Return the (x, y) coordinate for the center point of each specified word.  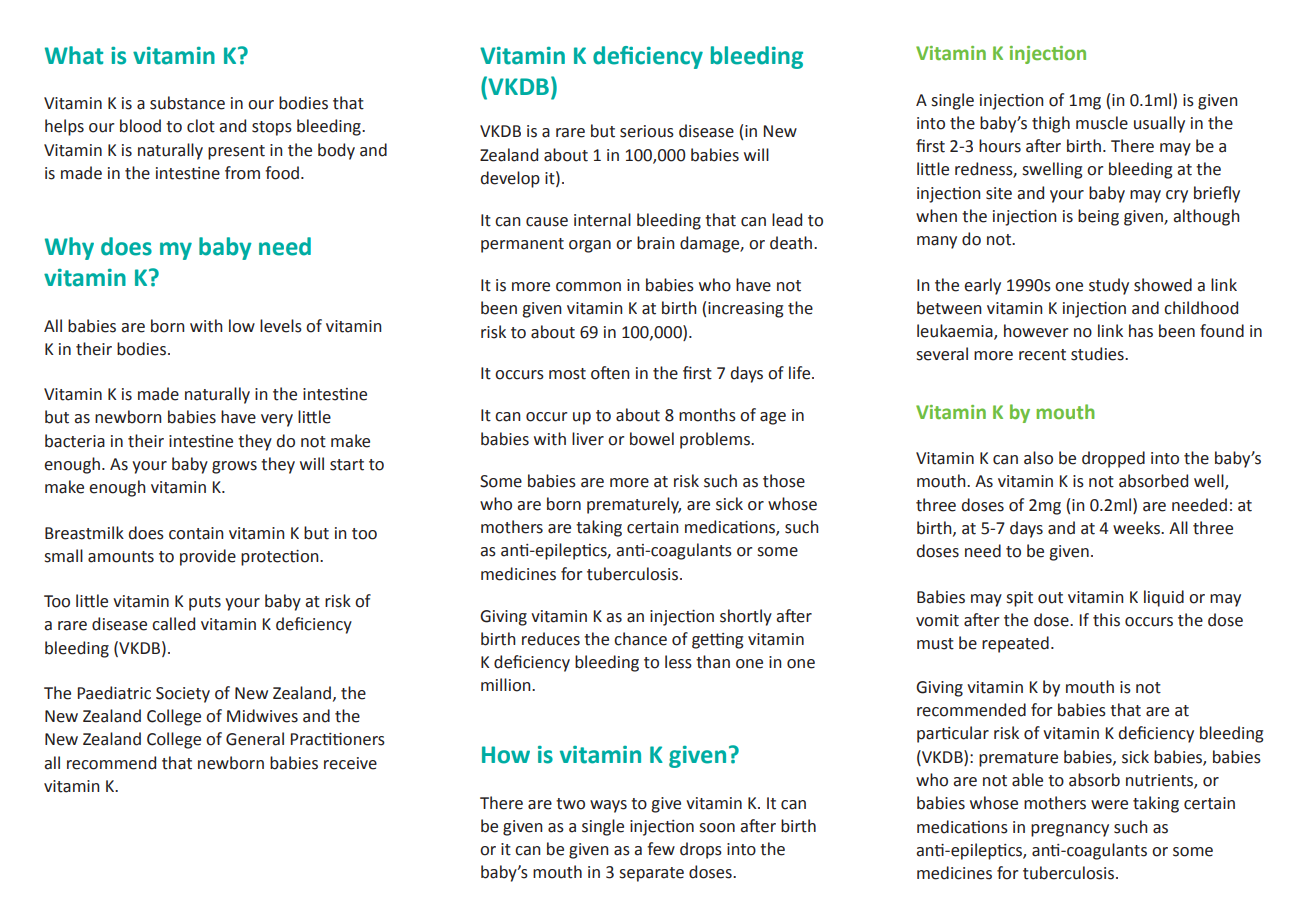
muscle (1102, 123)
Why (69, 248)
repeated (1015, 644)
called (173, 624)
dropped (1113, 459)
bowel (652, 439)
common (588, 287)
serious (647, 131)
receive (350, 763)
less (678, 662)
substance (187, 103)
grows (234, 467)
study (1109, 286)
